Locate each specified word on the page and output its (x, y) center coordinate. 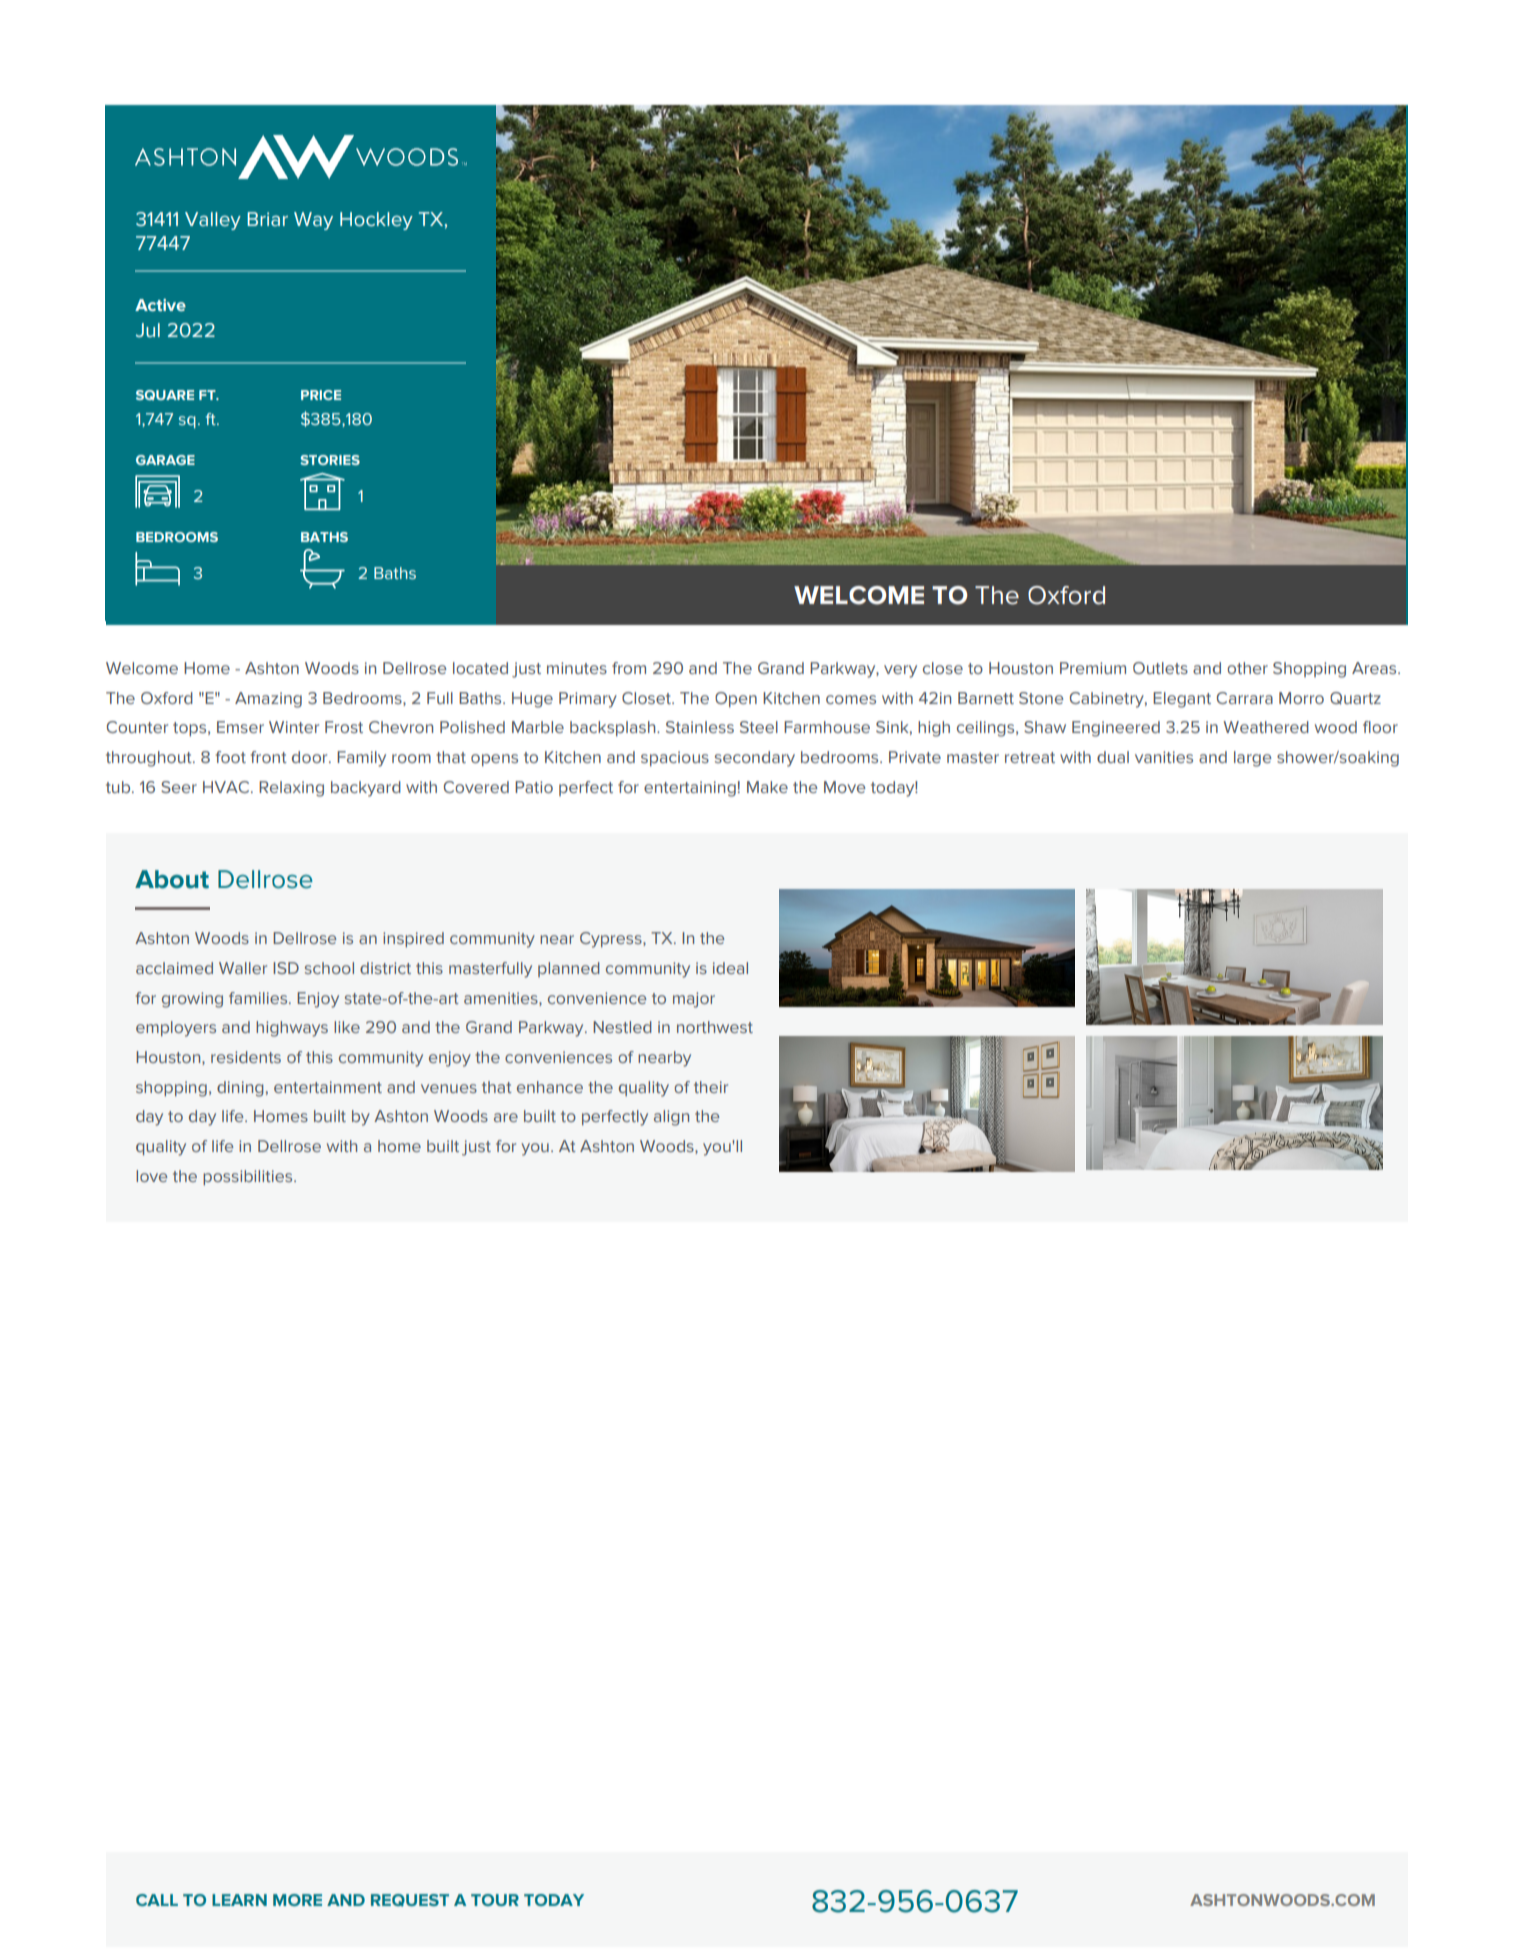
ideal (730, 968)
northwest (715, 1027)
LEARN (239, 1900)
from (629, 668)
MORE (297, 1900)
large (1252, 759)
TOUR (495, 1900)
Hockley (376, 221)
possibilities (249, 1177)
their (711, 1087)
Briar (267, 219)
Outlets (1160, 668)
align (671, 1118)
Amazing (268, 700)
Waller (243, 968)
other (1247, 668)
